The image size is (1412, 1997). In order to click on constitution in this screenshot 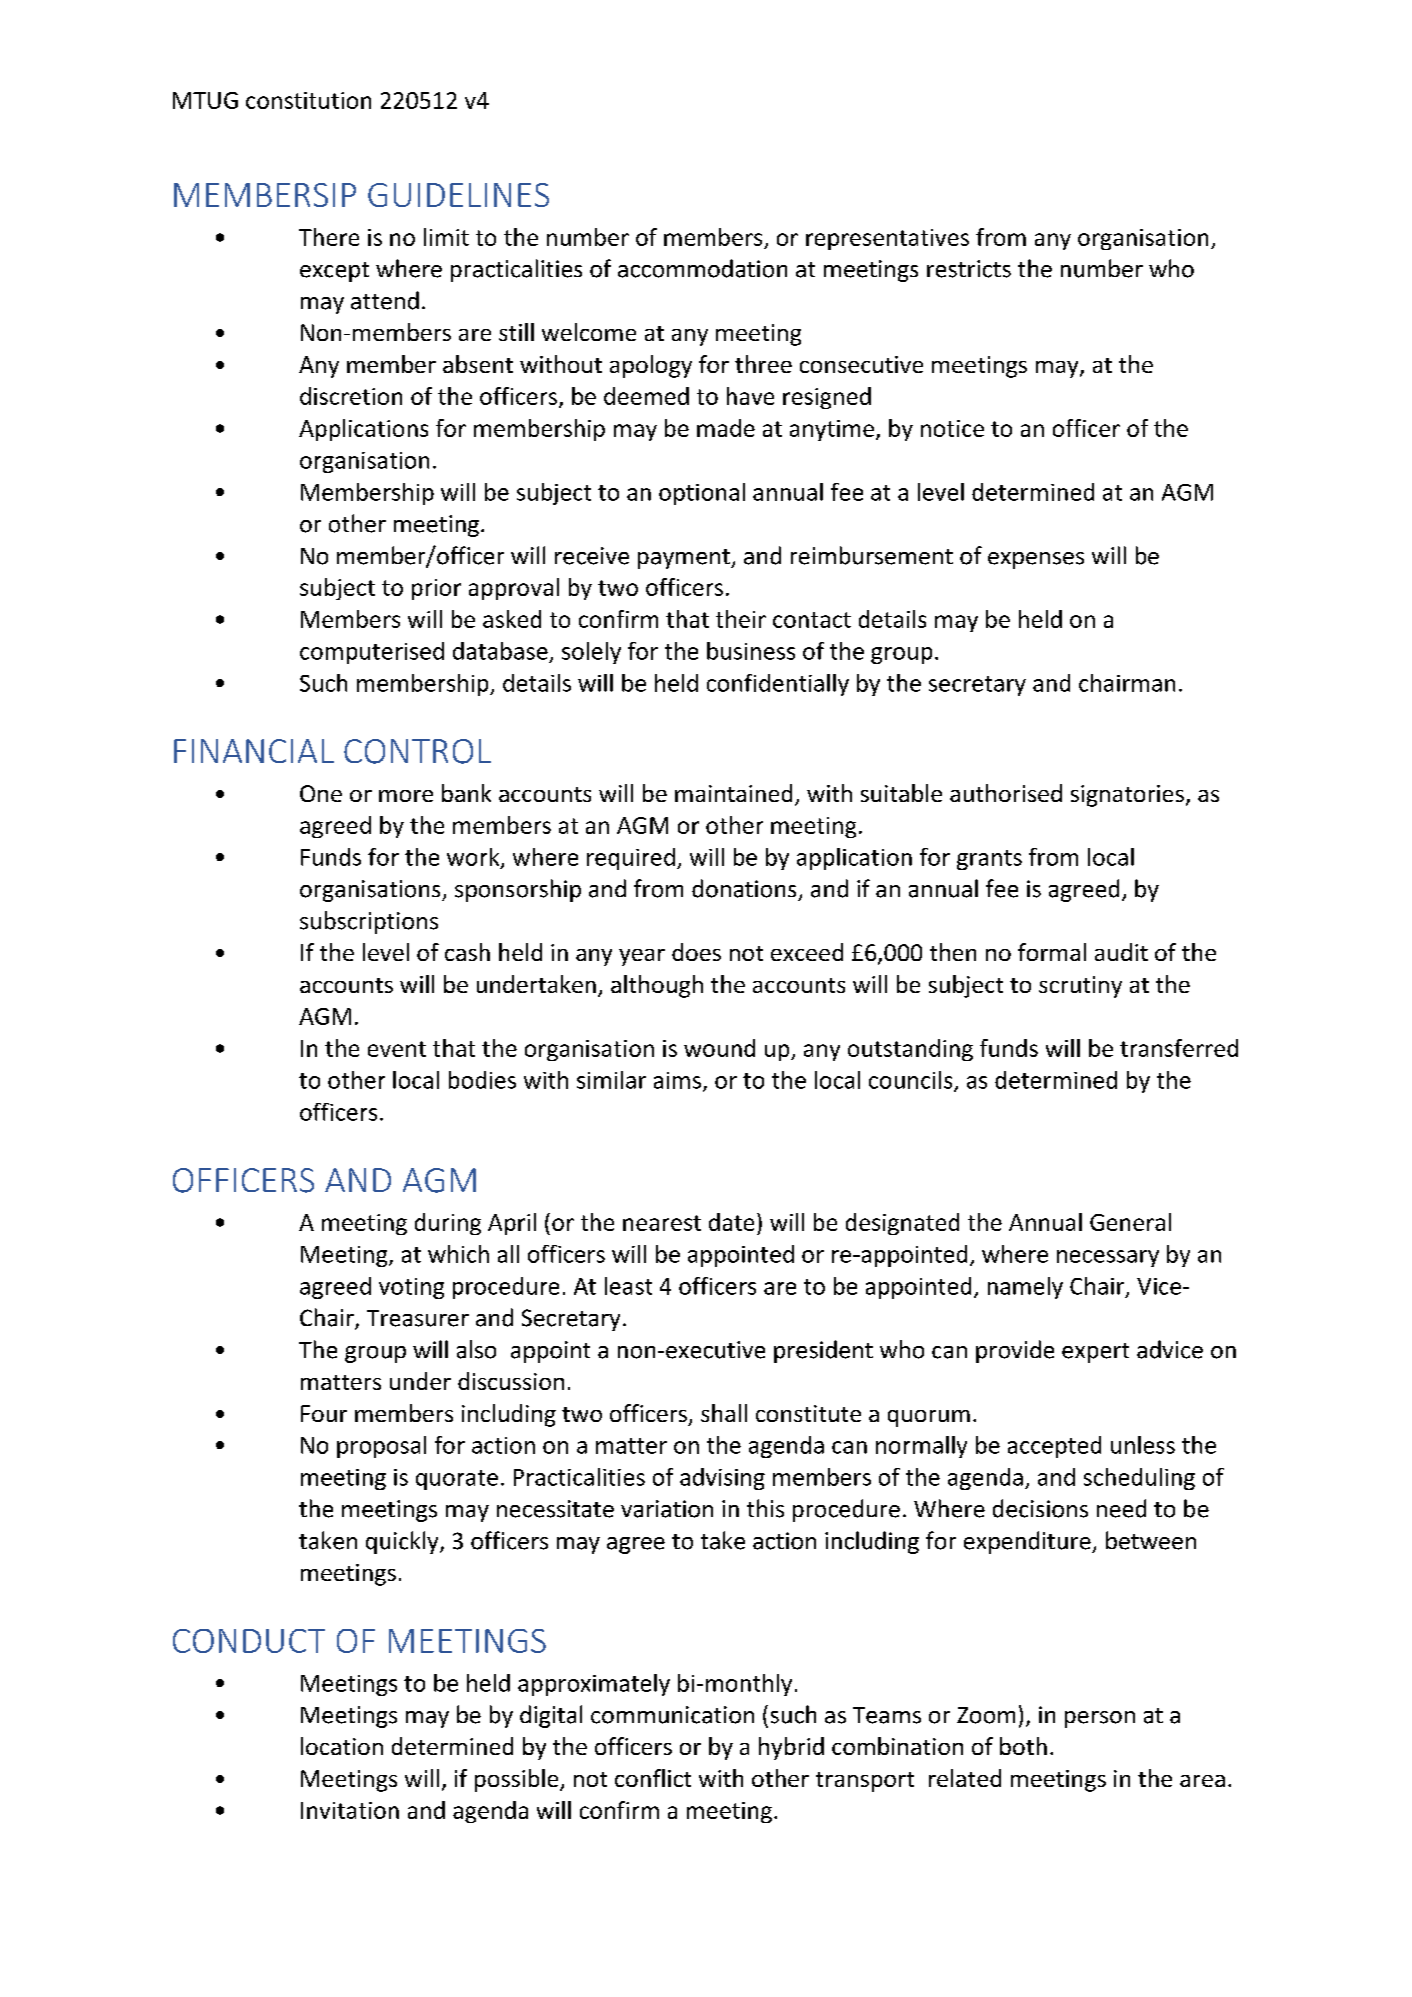, I will do `click(308, 100)`.
